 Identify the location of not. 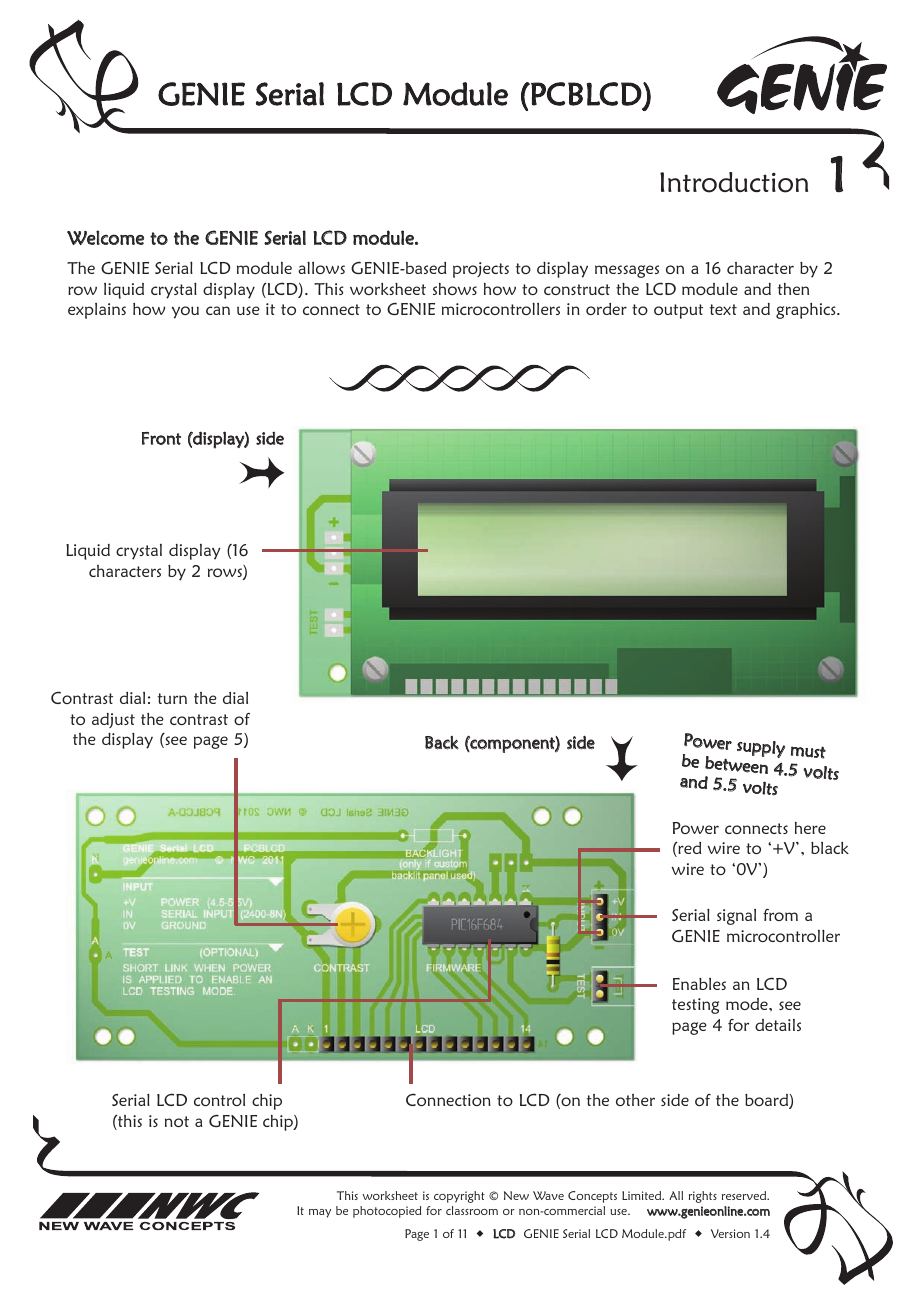
(177, 1121).
